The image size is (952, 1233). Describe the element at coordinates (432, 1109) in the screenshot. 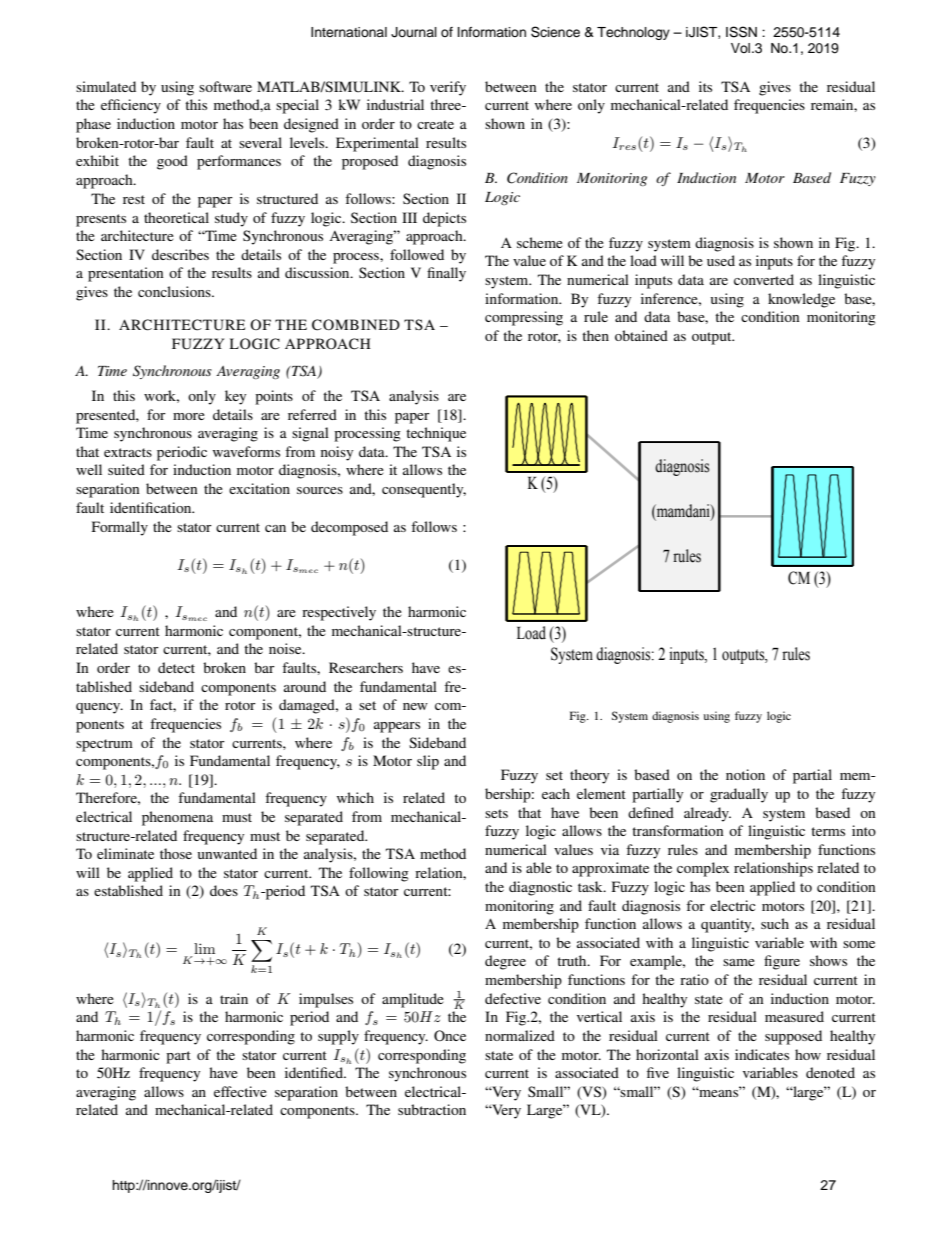

I see `subtraction` at that location.
